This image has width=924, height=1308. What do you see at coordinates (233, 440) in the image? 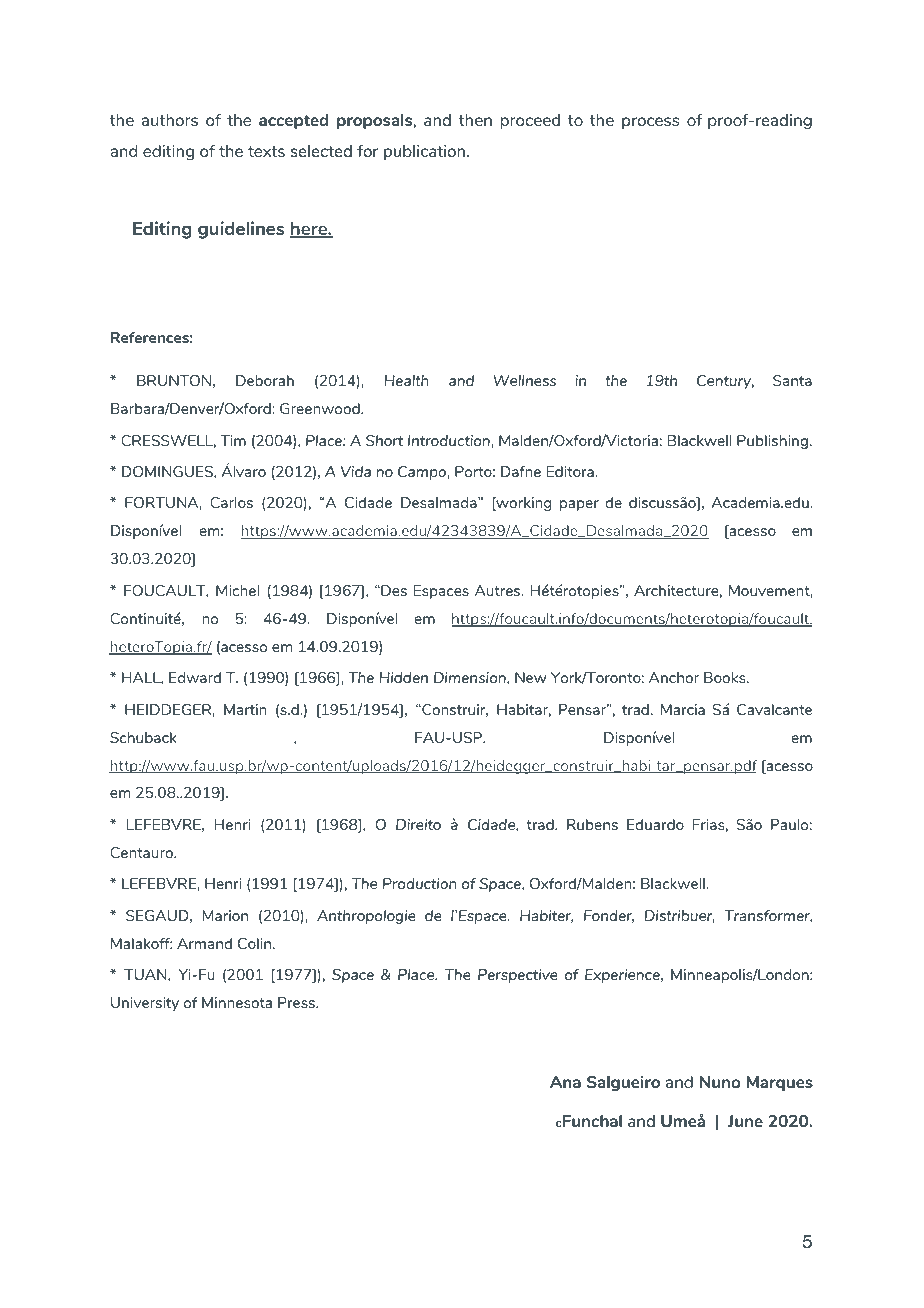
I see `Tim` at bounding box center [233, 440].
